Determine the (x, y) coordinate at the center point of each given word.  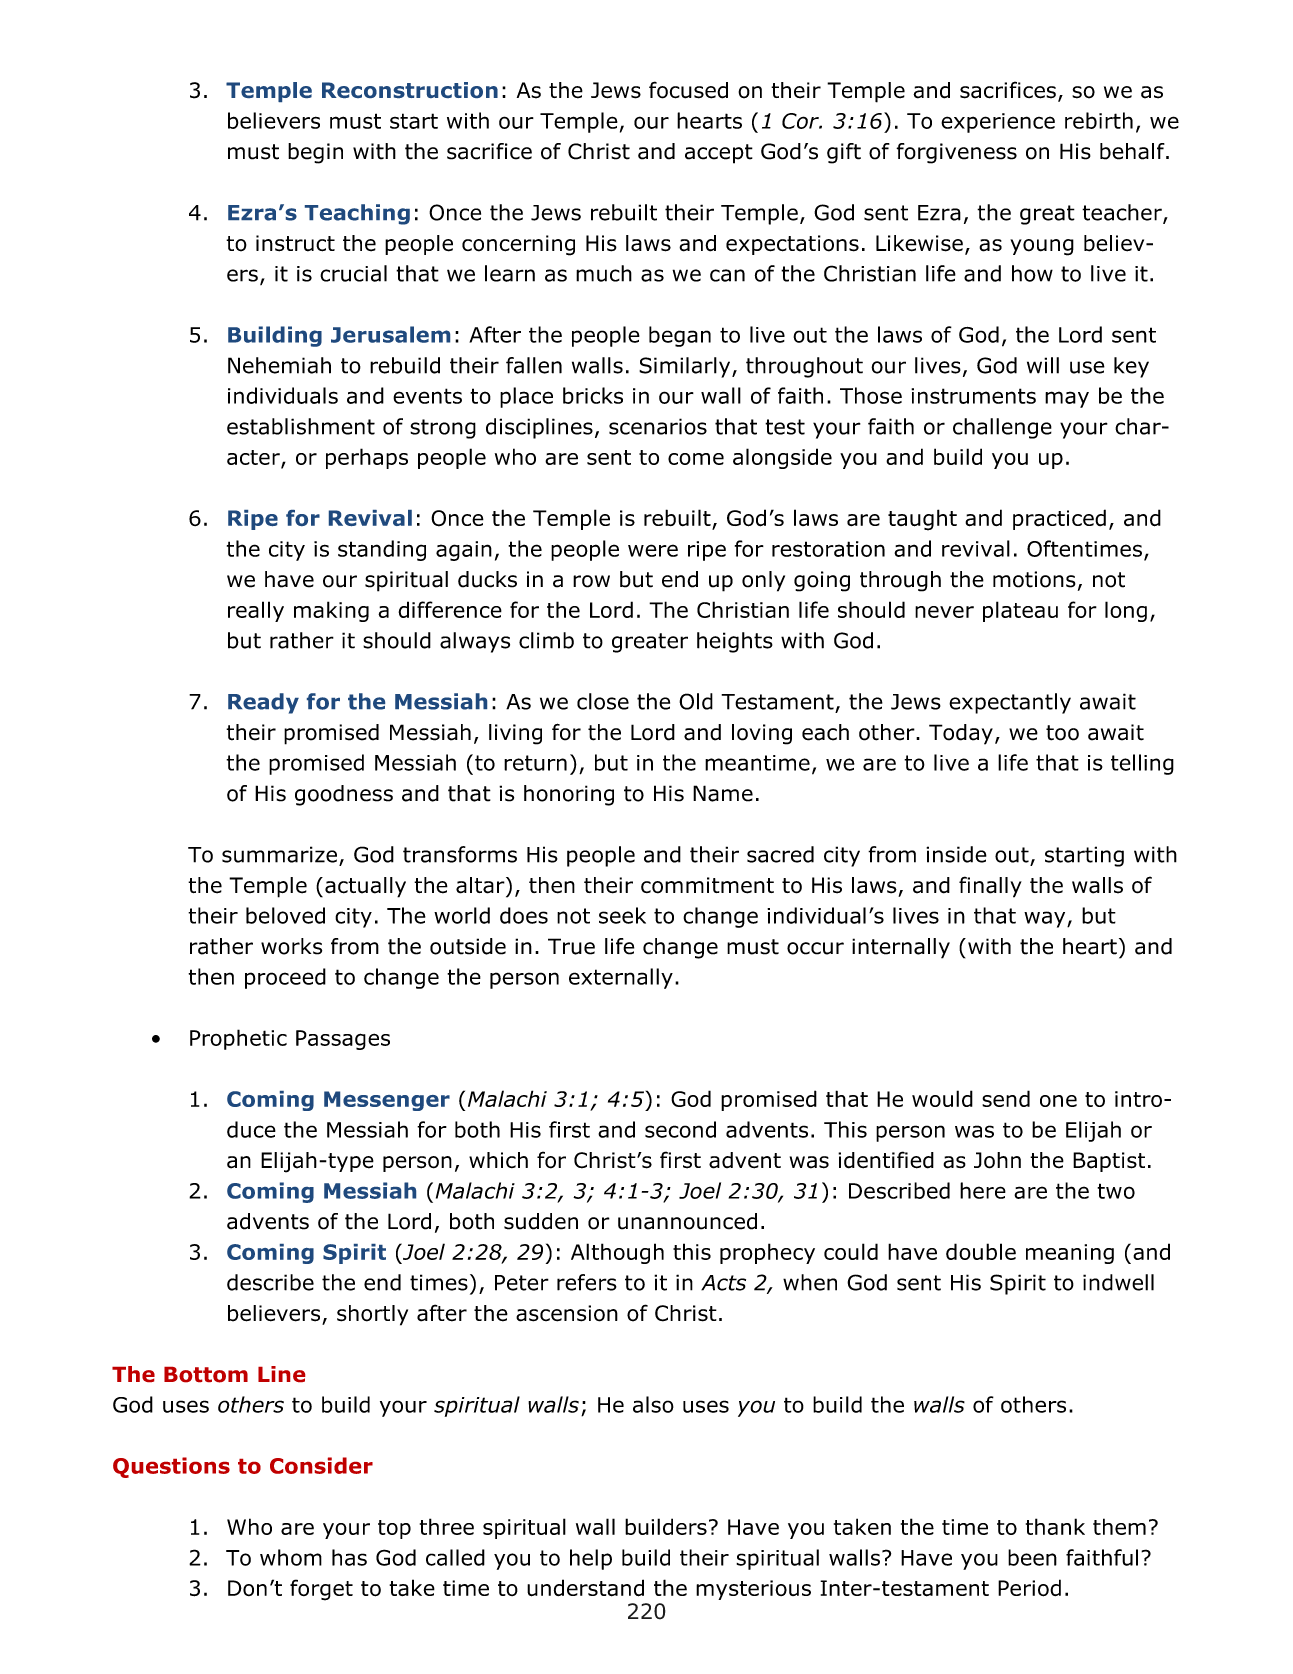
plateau (1020, 611)
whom (291, 1557)
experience (998, 123)
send (1006, 1098)
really (256, 611)
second (680, 1129)
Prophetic (238, 1039)
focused (688, 90)
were (653, 550)
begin (315, 153)
